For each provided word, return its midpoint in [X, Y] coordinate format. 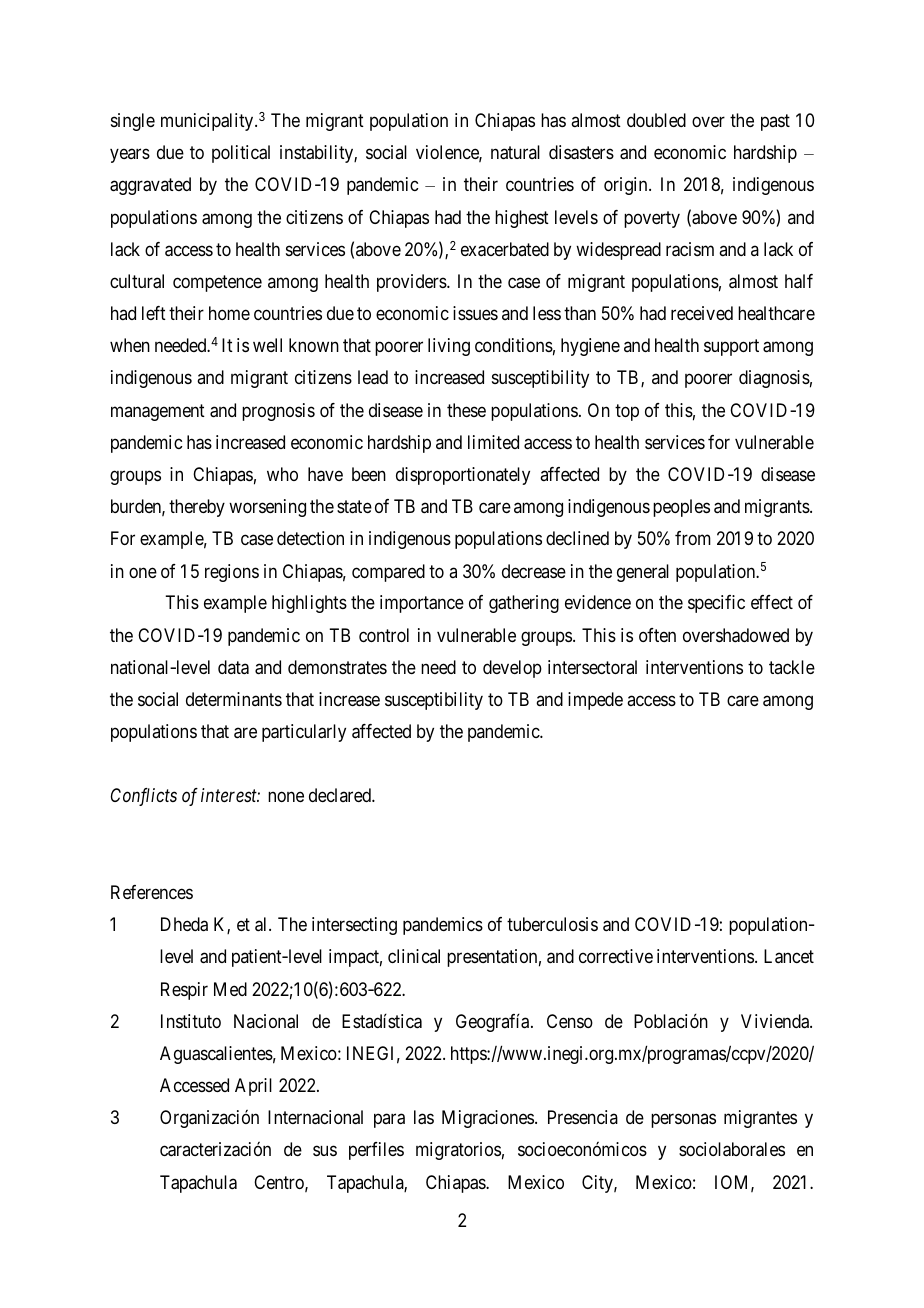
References [152, 892]
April [253, 1087]
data [233, 667]
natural [515, 152]
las [424, 1117]
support [731, 347]
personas [683, 1121]
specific [716, 604]
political [241, 154]
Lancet [789, 956]
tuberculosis [552, 924]
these [466, 410]
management [158, 412]
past [775, 122]
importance [422, 604]
